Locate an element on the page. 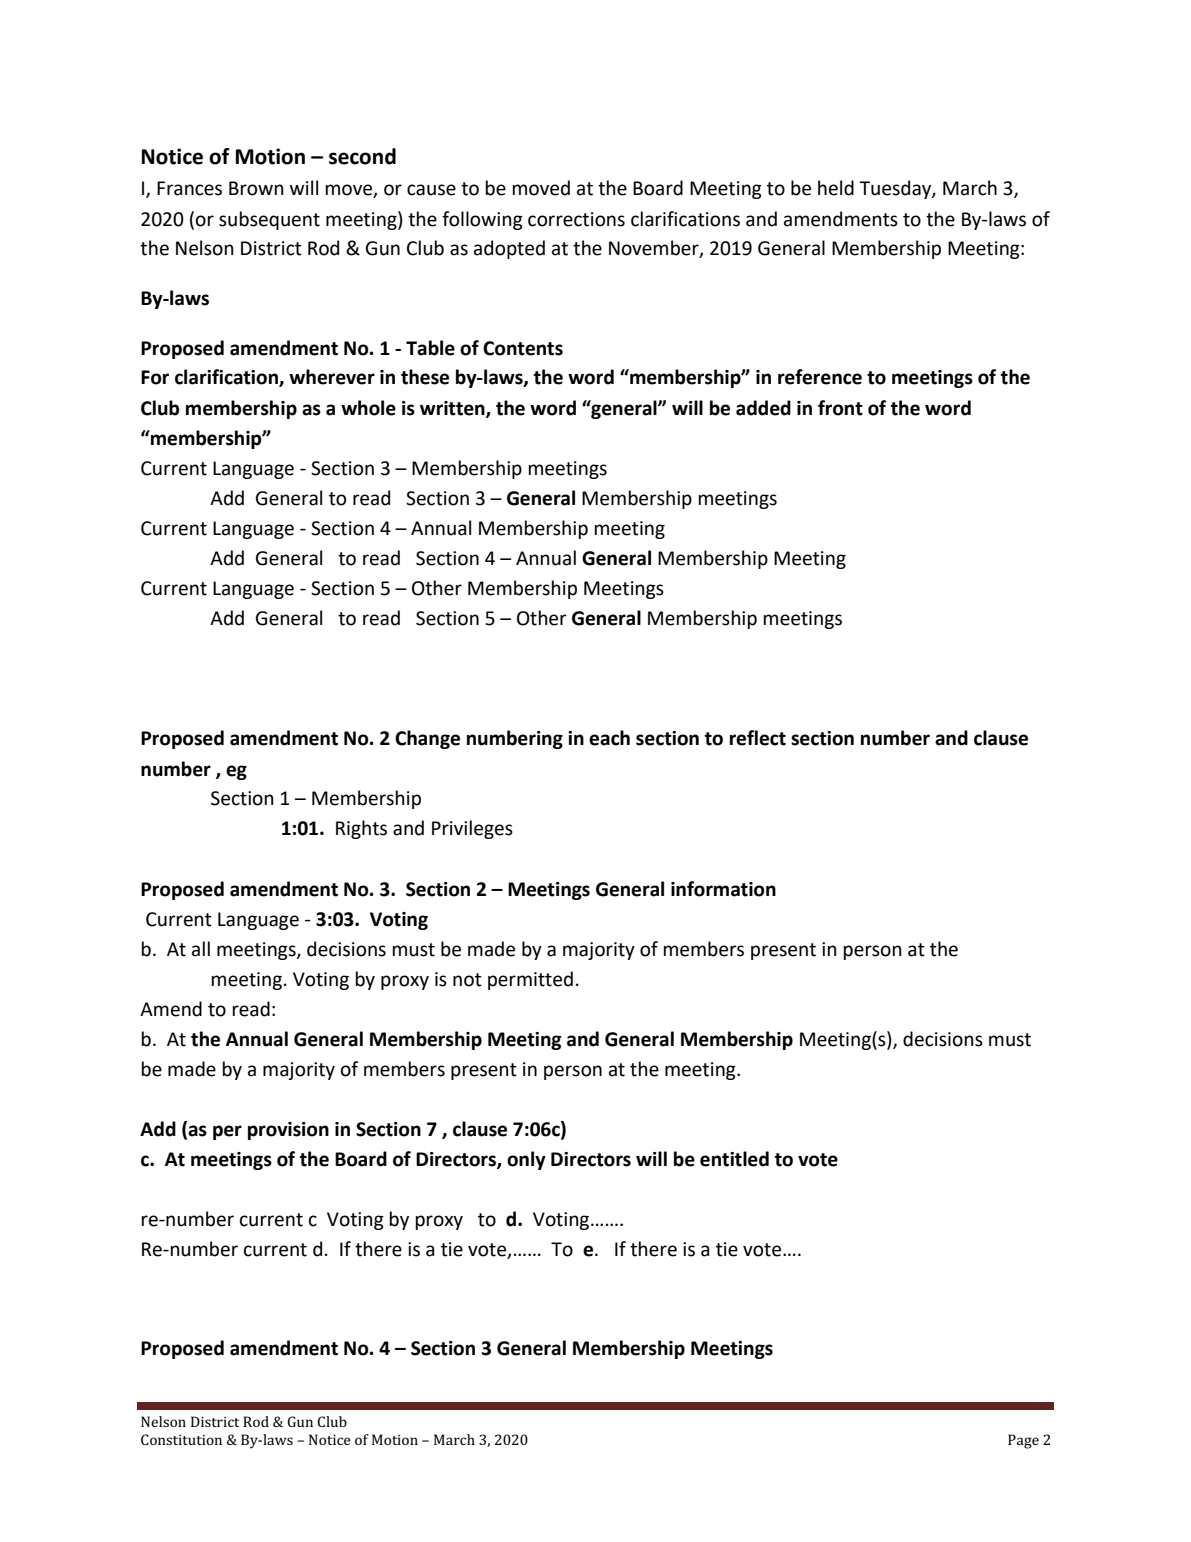  corrections is located at coordinates (576, 219).
